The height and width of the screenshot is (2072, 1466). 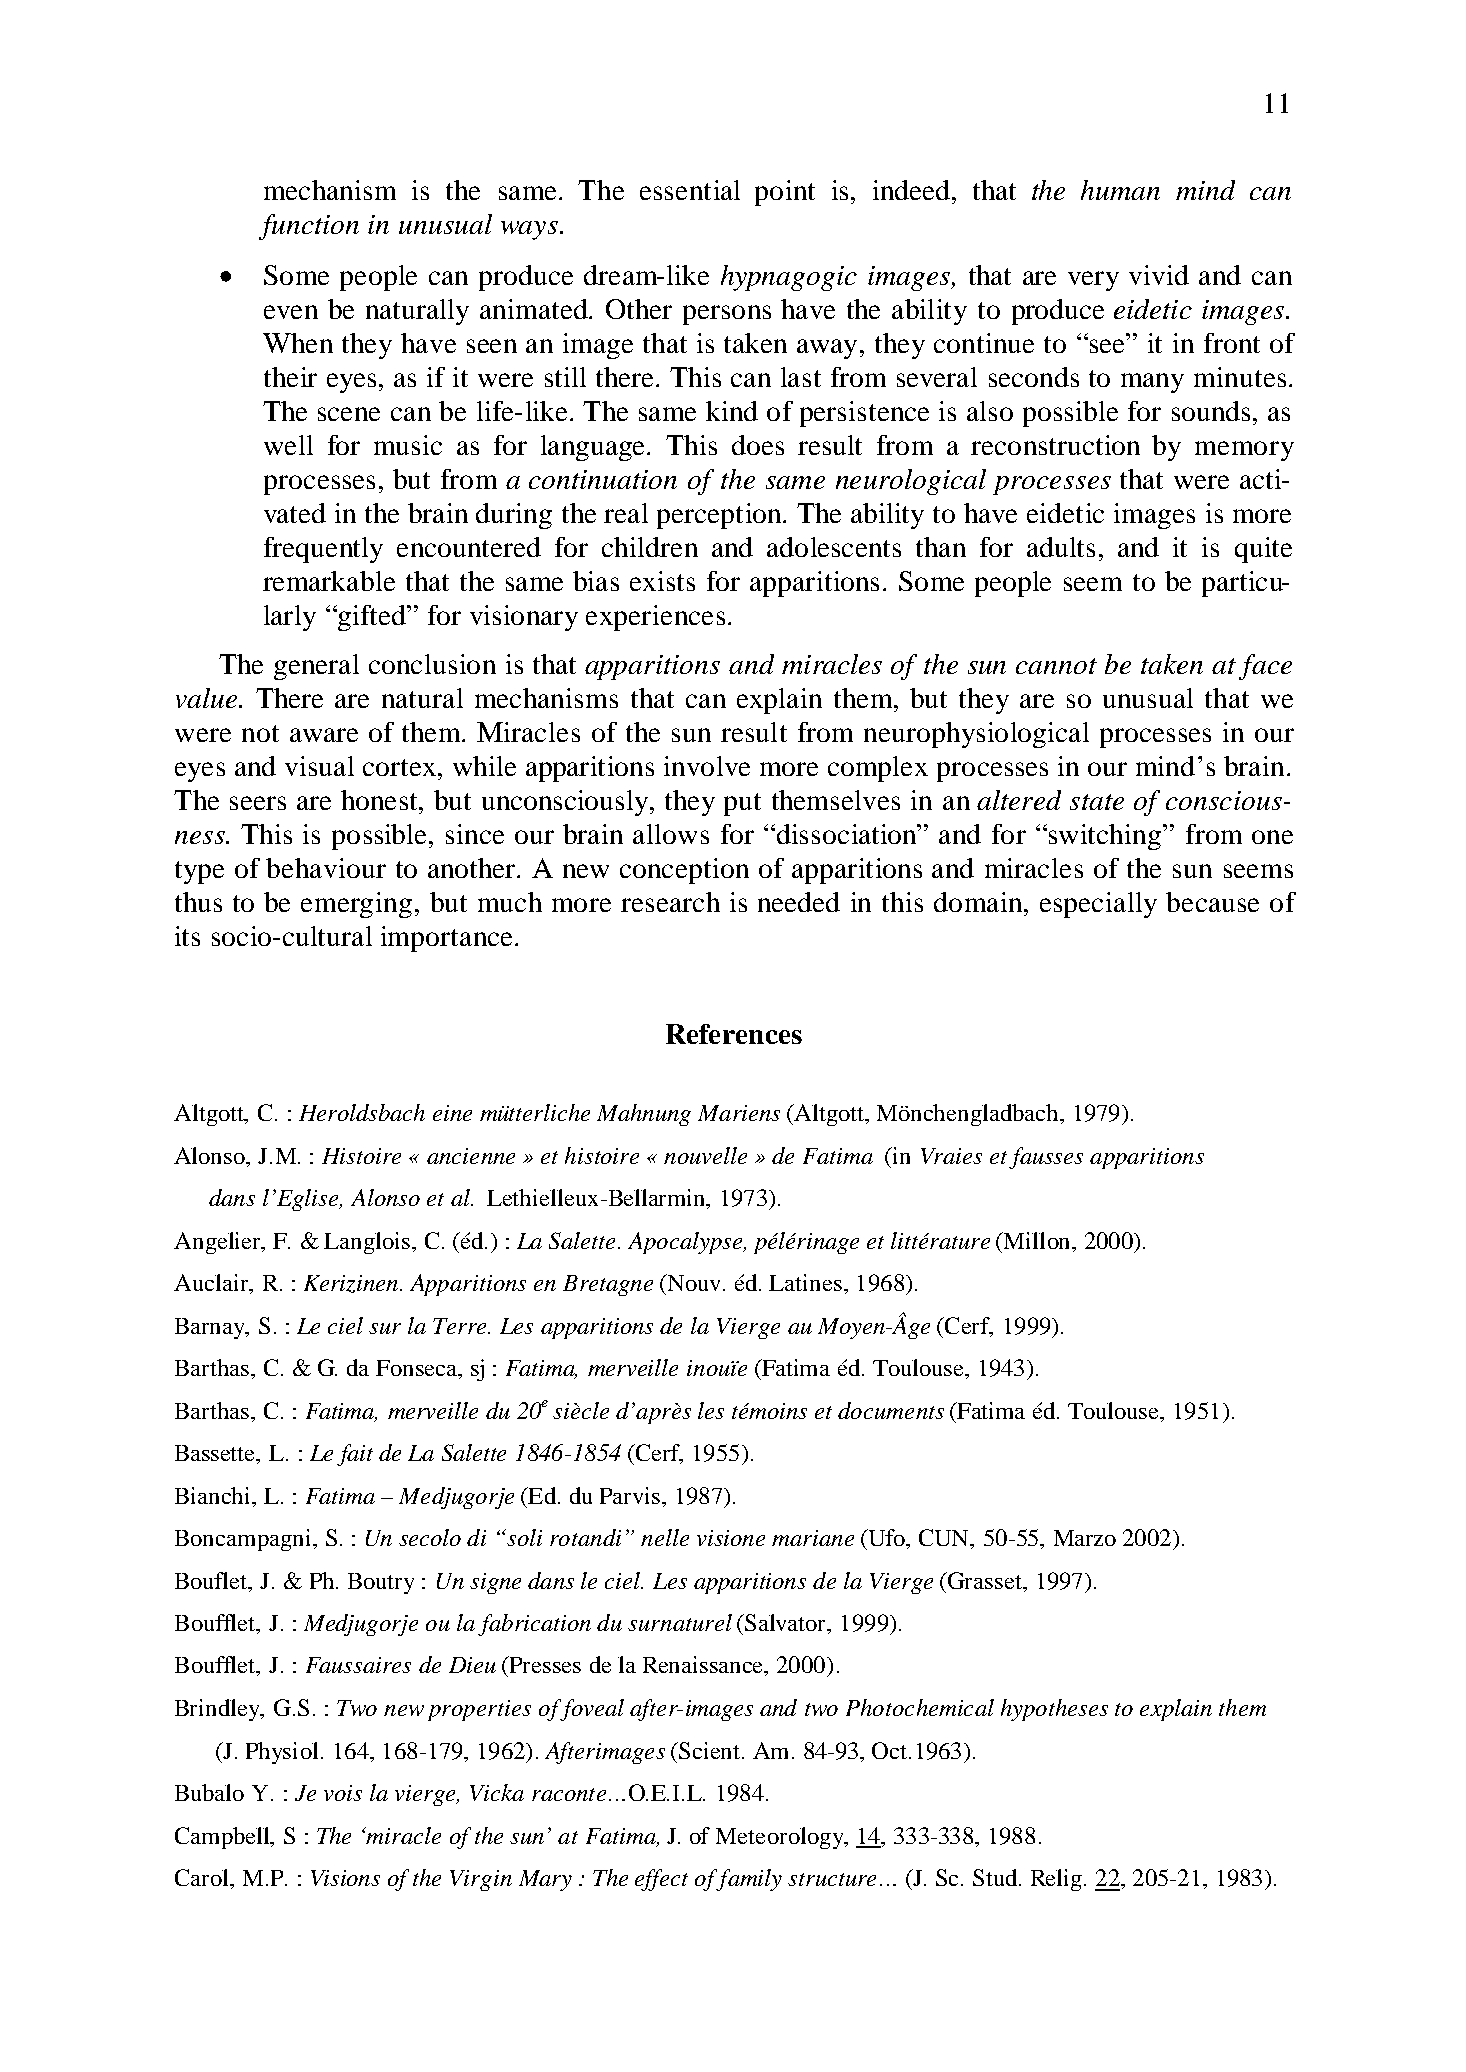 I want to click on eine, so click(x=452, y=1113).
